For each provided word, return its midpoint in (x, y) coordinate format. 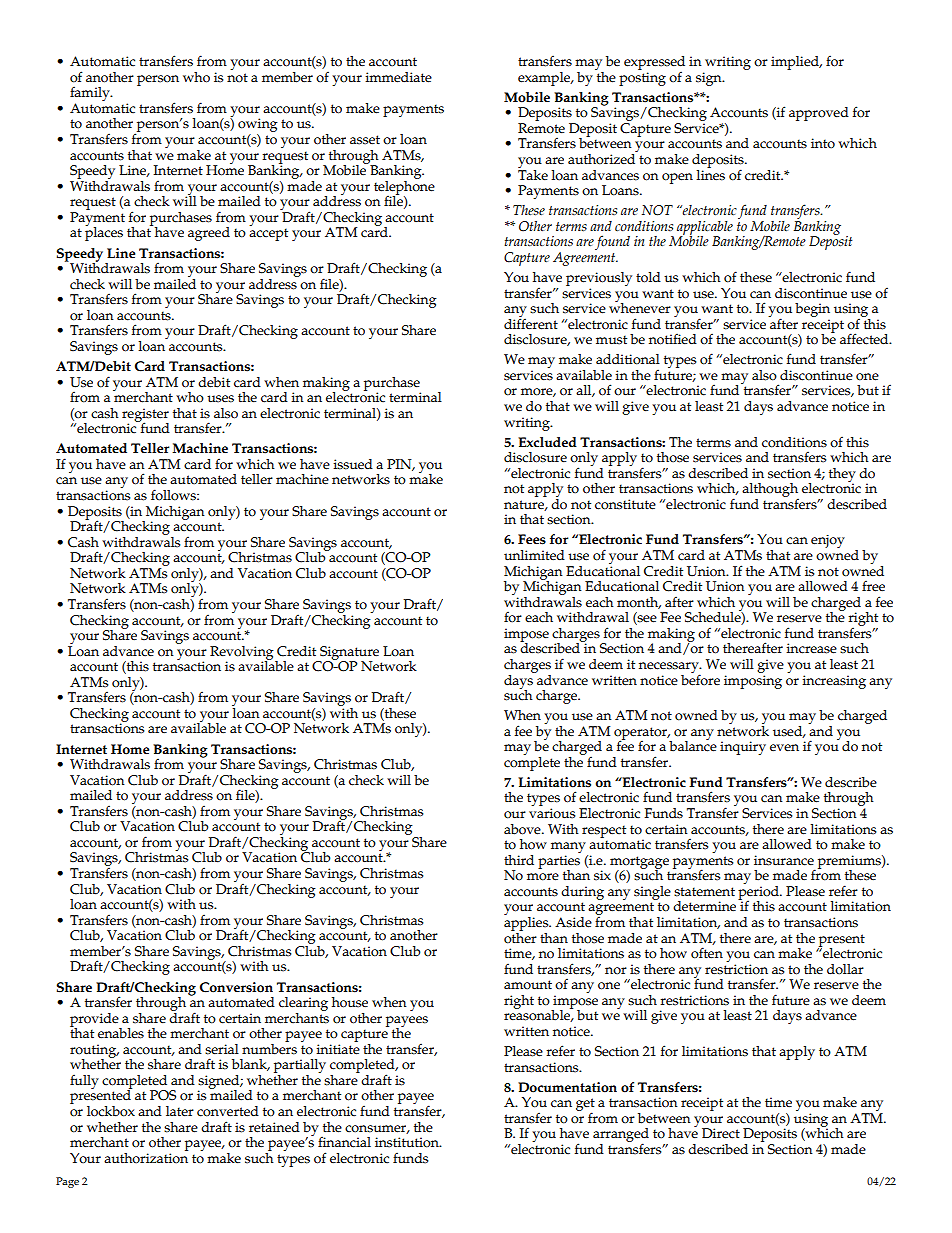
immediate (398, 77)
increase (811, 648)
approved (819, 114)
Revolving (243, 654)
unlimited (534, 555)
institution (408, 1142)
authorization (146, 1157)
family (91, 95)
